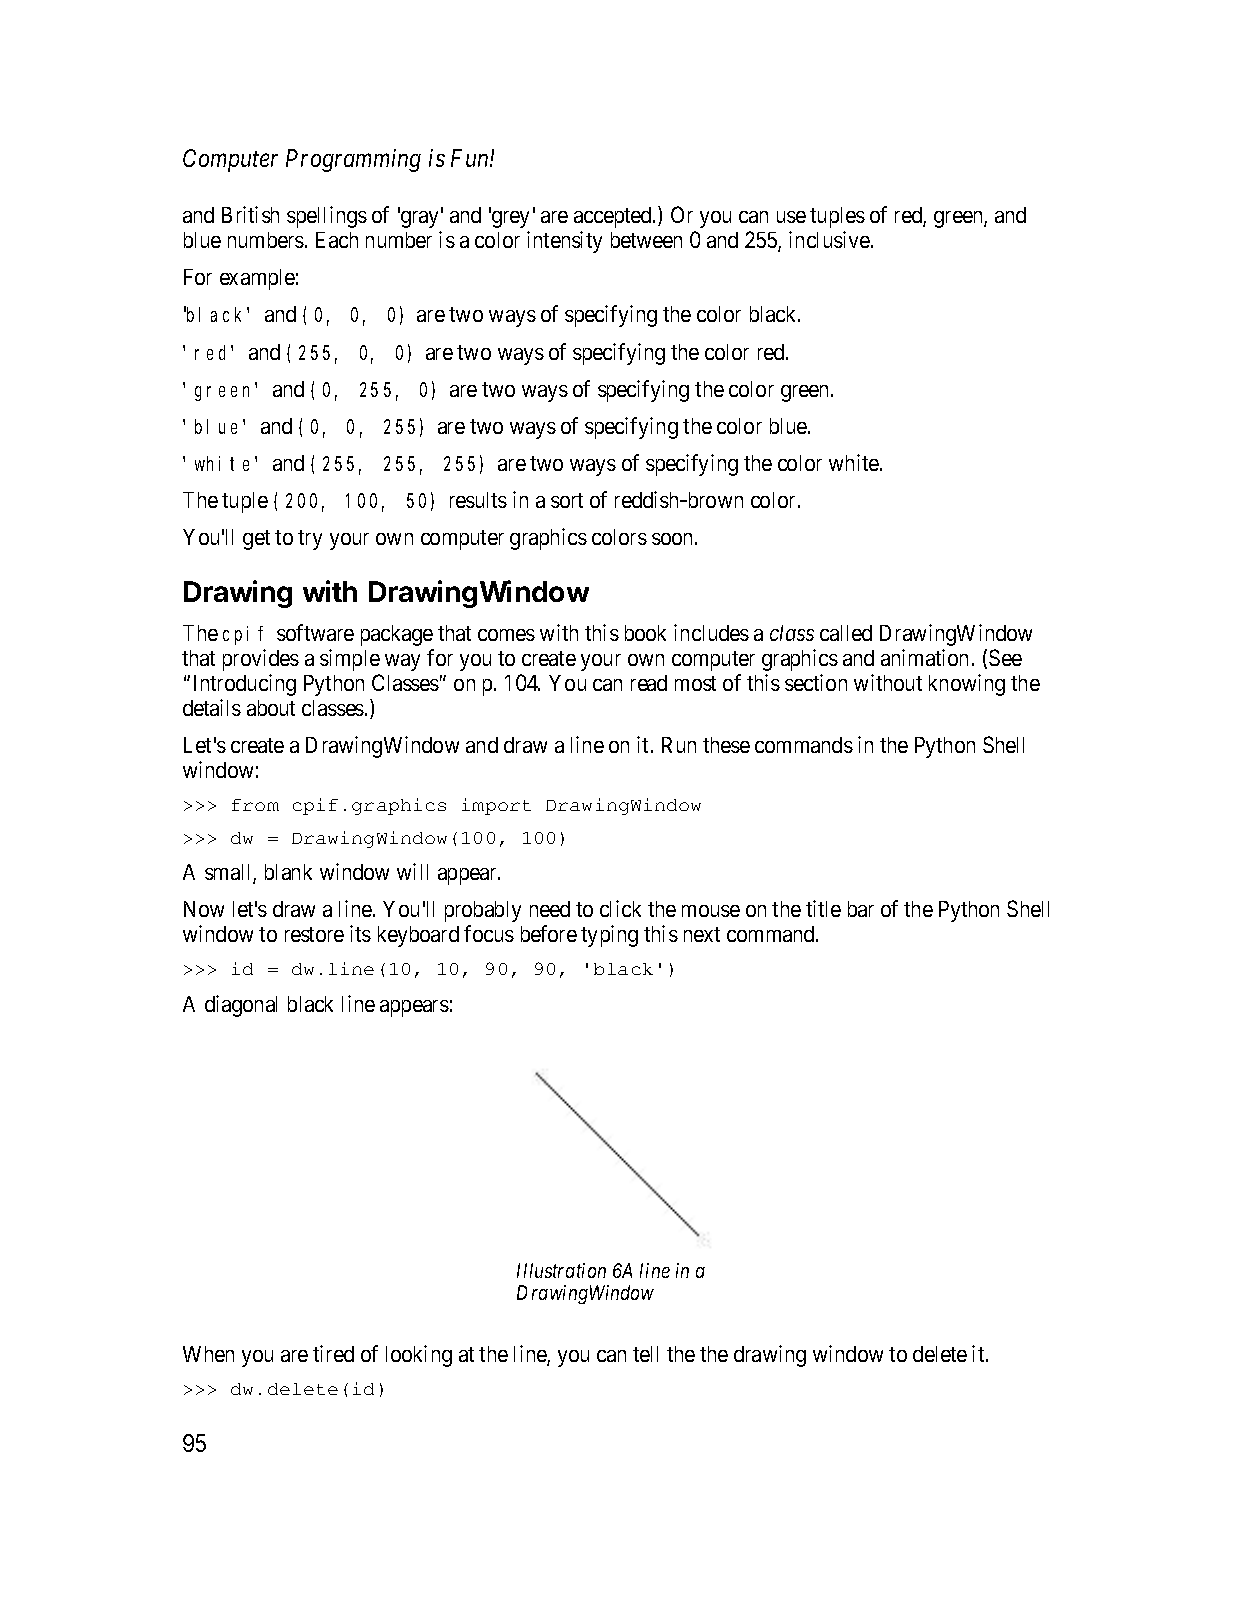 The width and height of the image is (1240, 1605). I want to click on inclusive, so click(829, 239).
